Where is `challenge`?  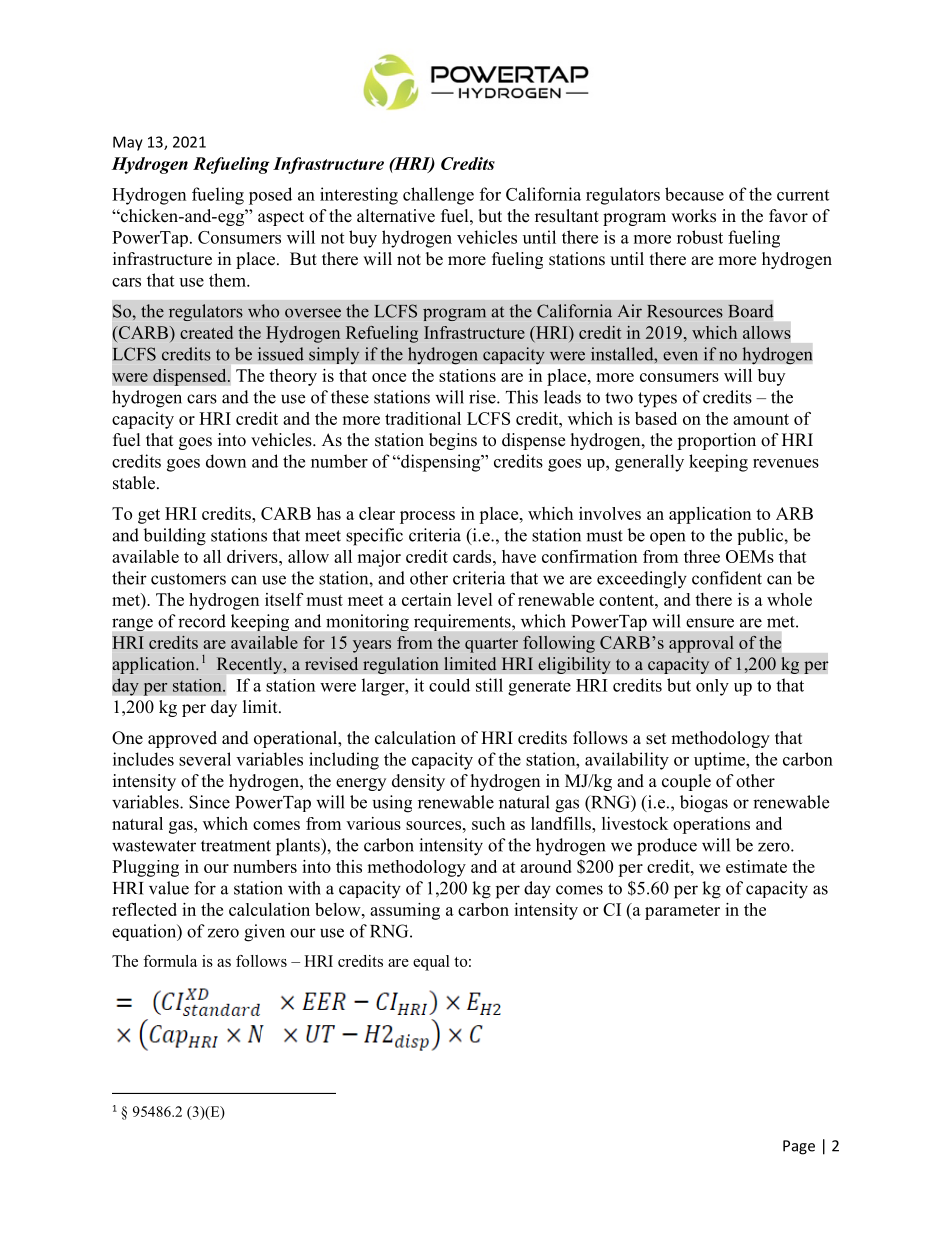 challenge is located at coordinates (438, 196).
